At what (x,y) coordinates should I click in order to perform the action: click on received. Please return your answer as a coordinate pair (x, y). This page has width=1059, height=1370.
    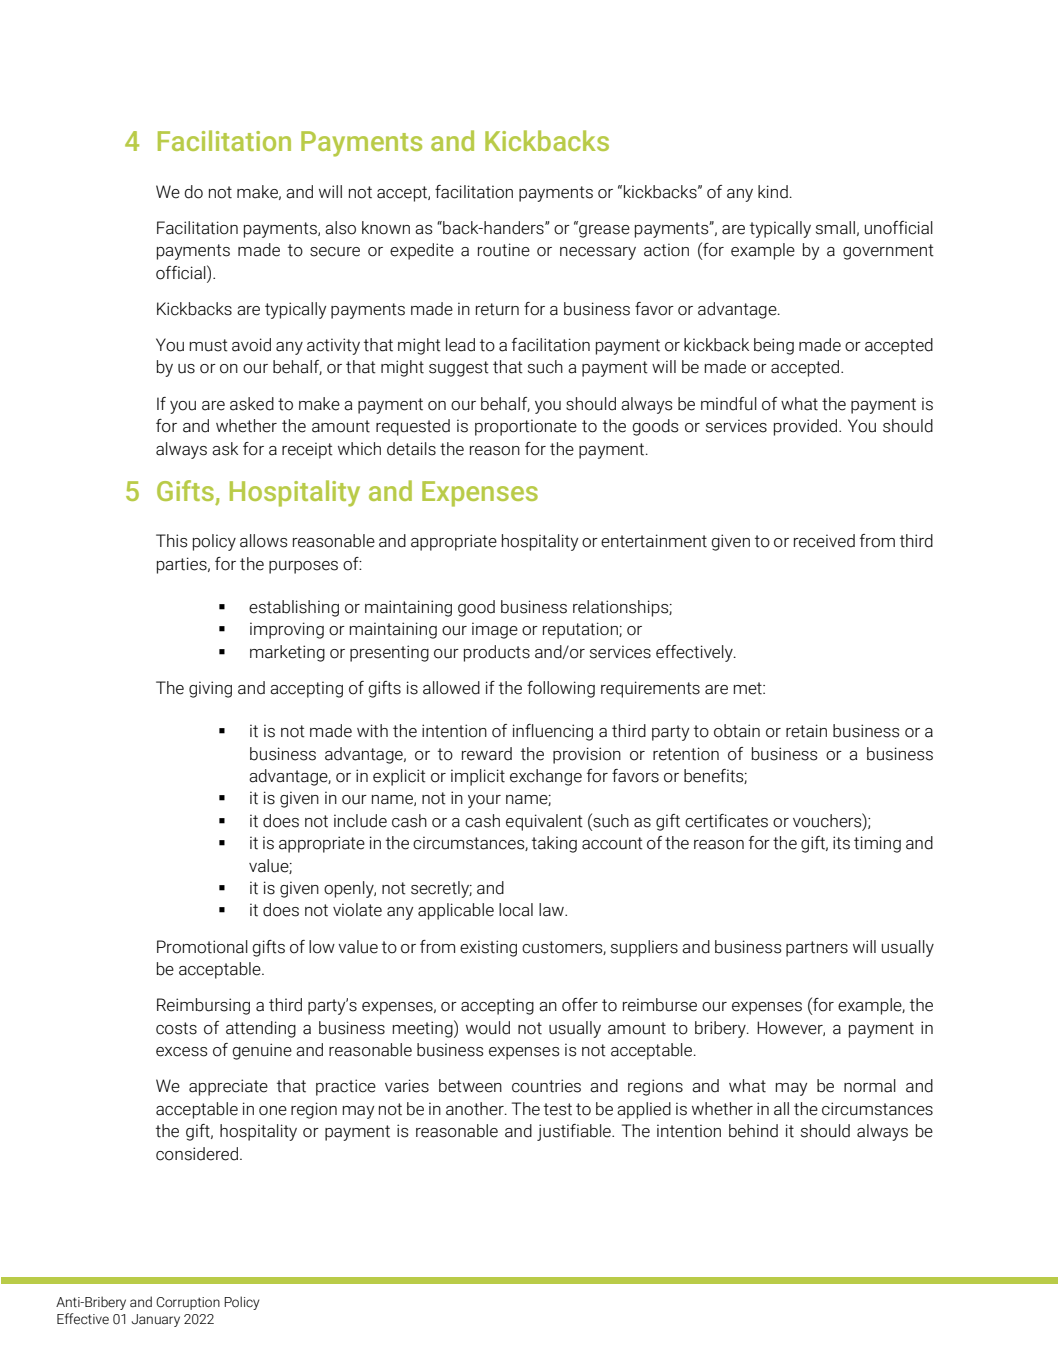
    Looking at the image, I should click on (824, 541).
